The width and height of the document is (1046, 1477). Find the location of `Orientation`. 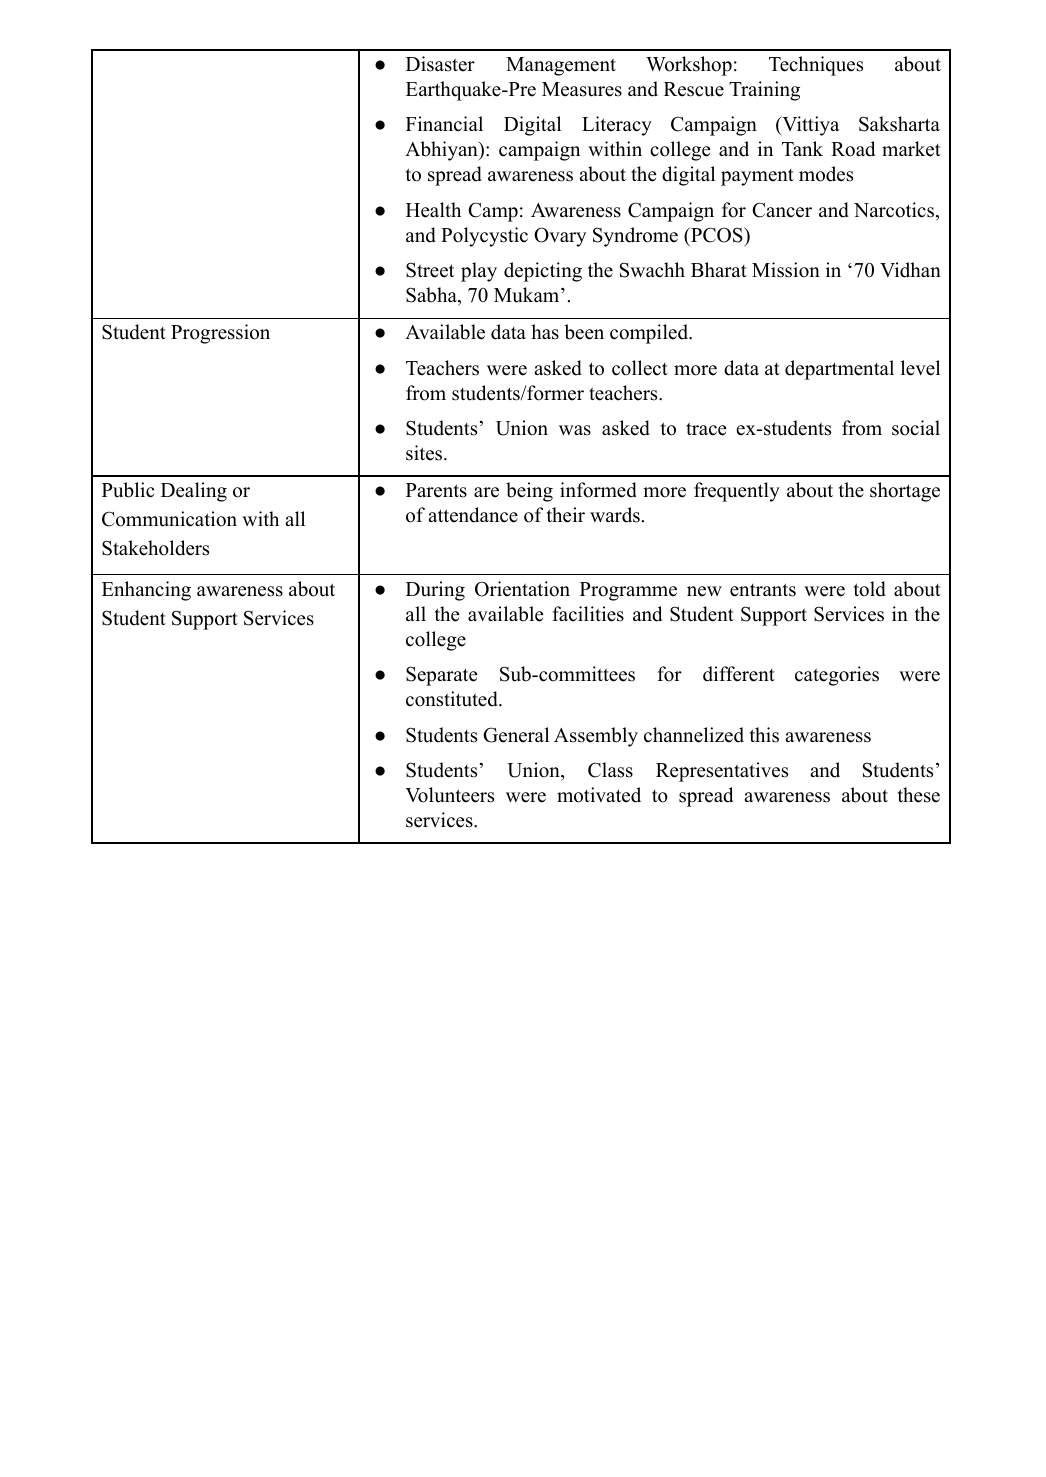

Orientation is located at coordinates (522, 589).
